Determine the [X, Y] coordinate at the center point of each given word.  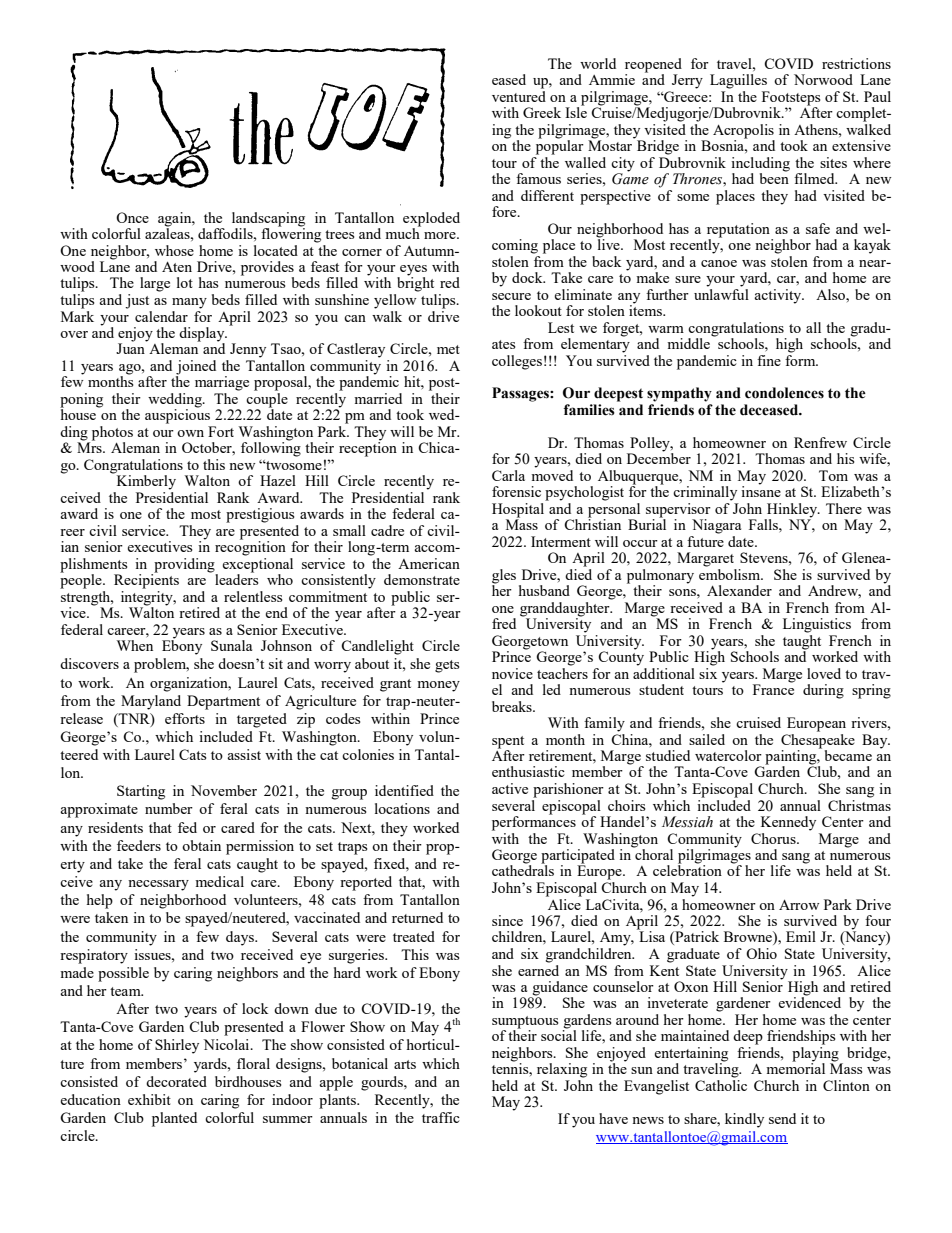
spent [508, 742]
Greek [542, 112]
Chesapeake [818, 740]
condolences [784, 393]
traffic [441, 1117]
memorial [795, 1067]
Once [132, 217]
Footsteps [791, 99]
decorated [176, 1081]
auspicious [177, 415]
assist [244, 754]
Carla [508, 475]
